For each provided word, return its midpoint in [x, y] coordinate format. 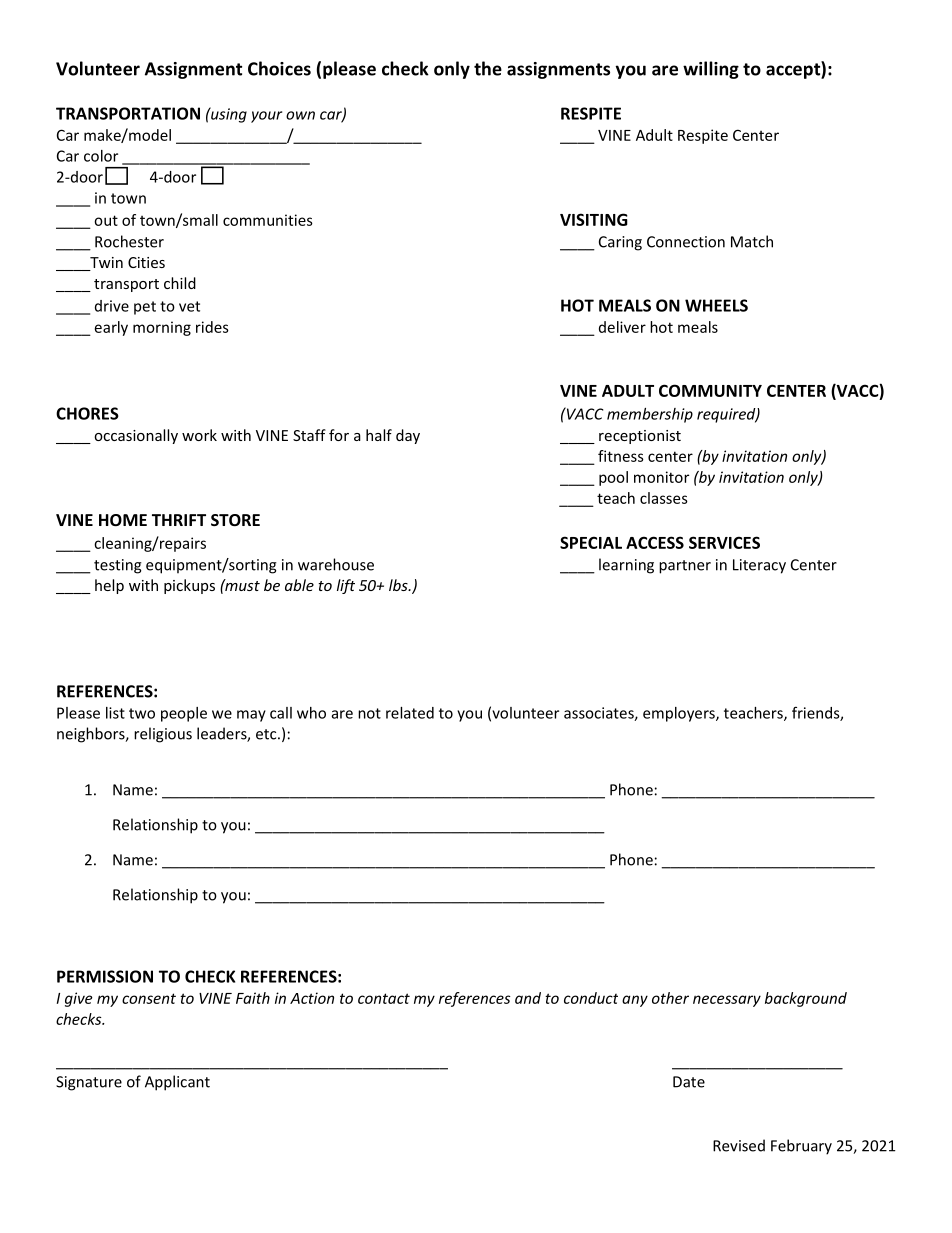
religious [163, 735]
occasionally [136, 436]
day [408, 436]
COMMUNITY [710, 390]
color [101, 156]
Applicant [177, 1083]
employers [680, 714]
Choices [279, 68]
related [410, 713]
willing [711, 70]
